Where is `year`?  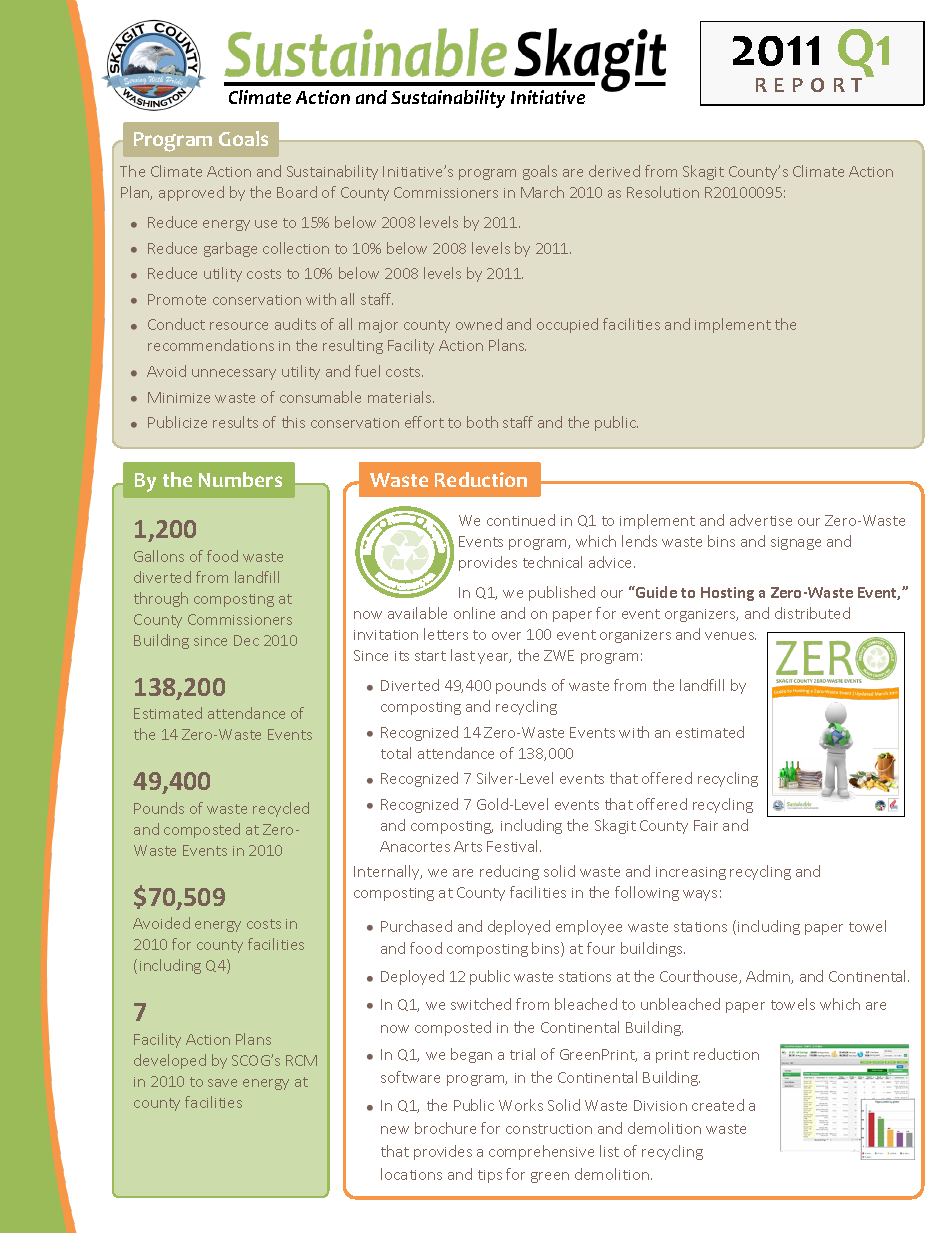
year is located at coordinates (494, 658).
